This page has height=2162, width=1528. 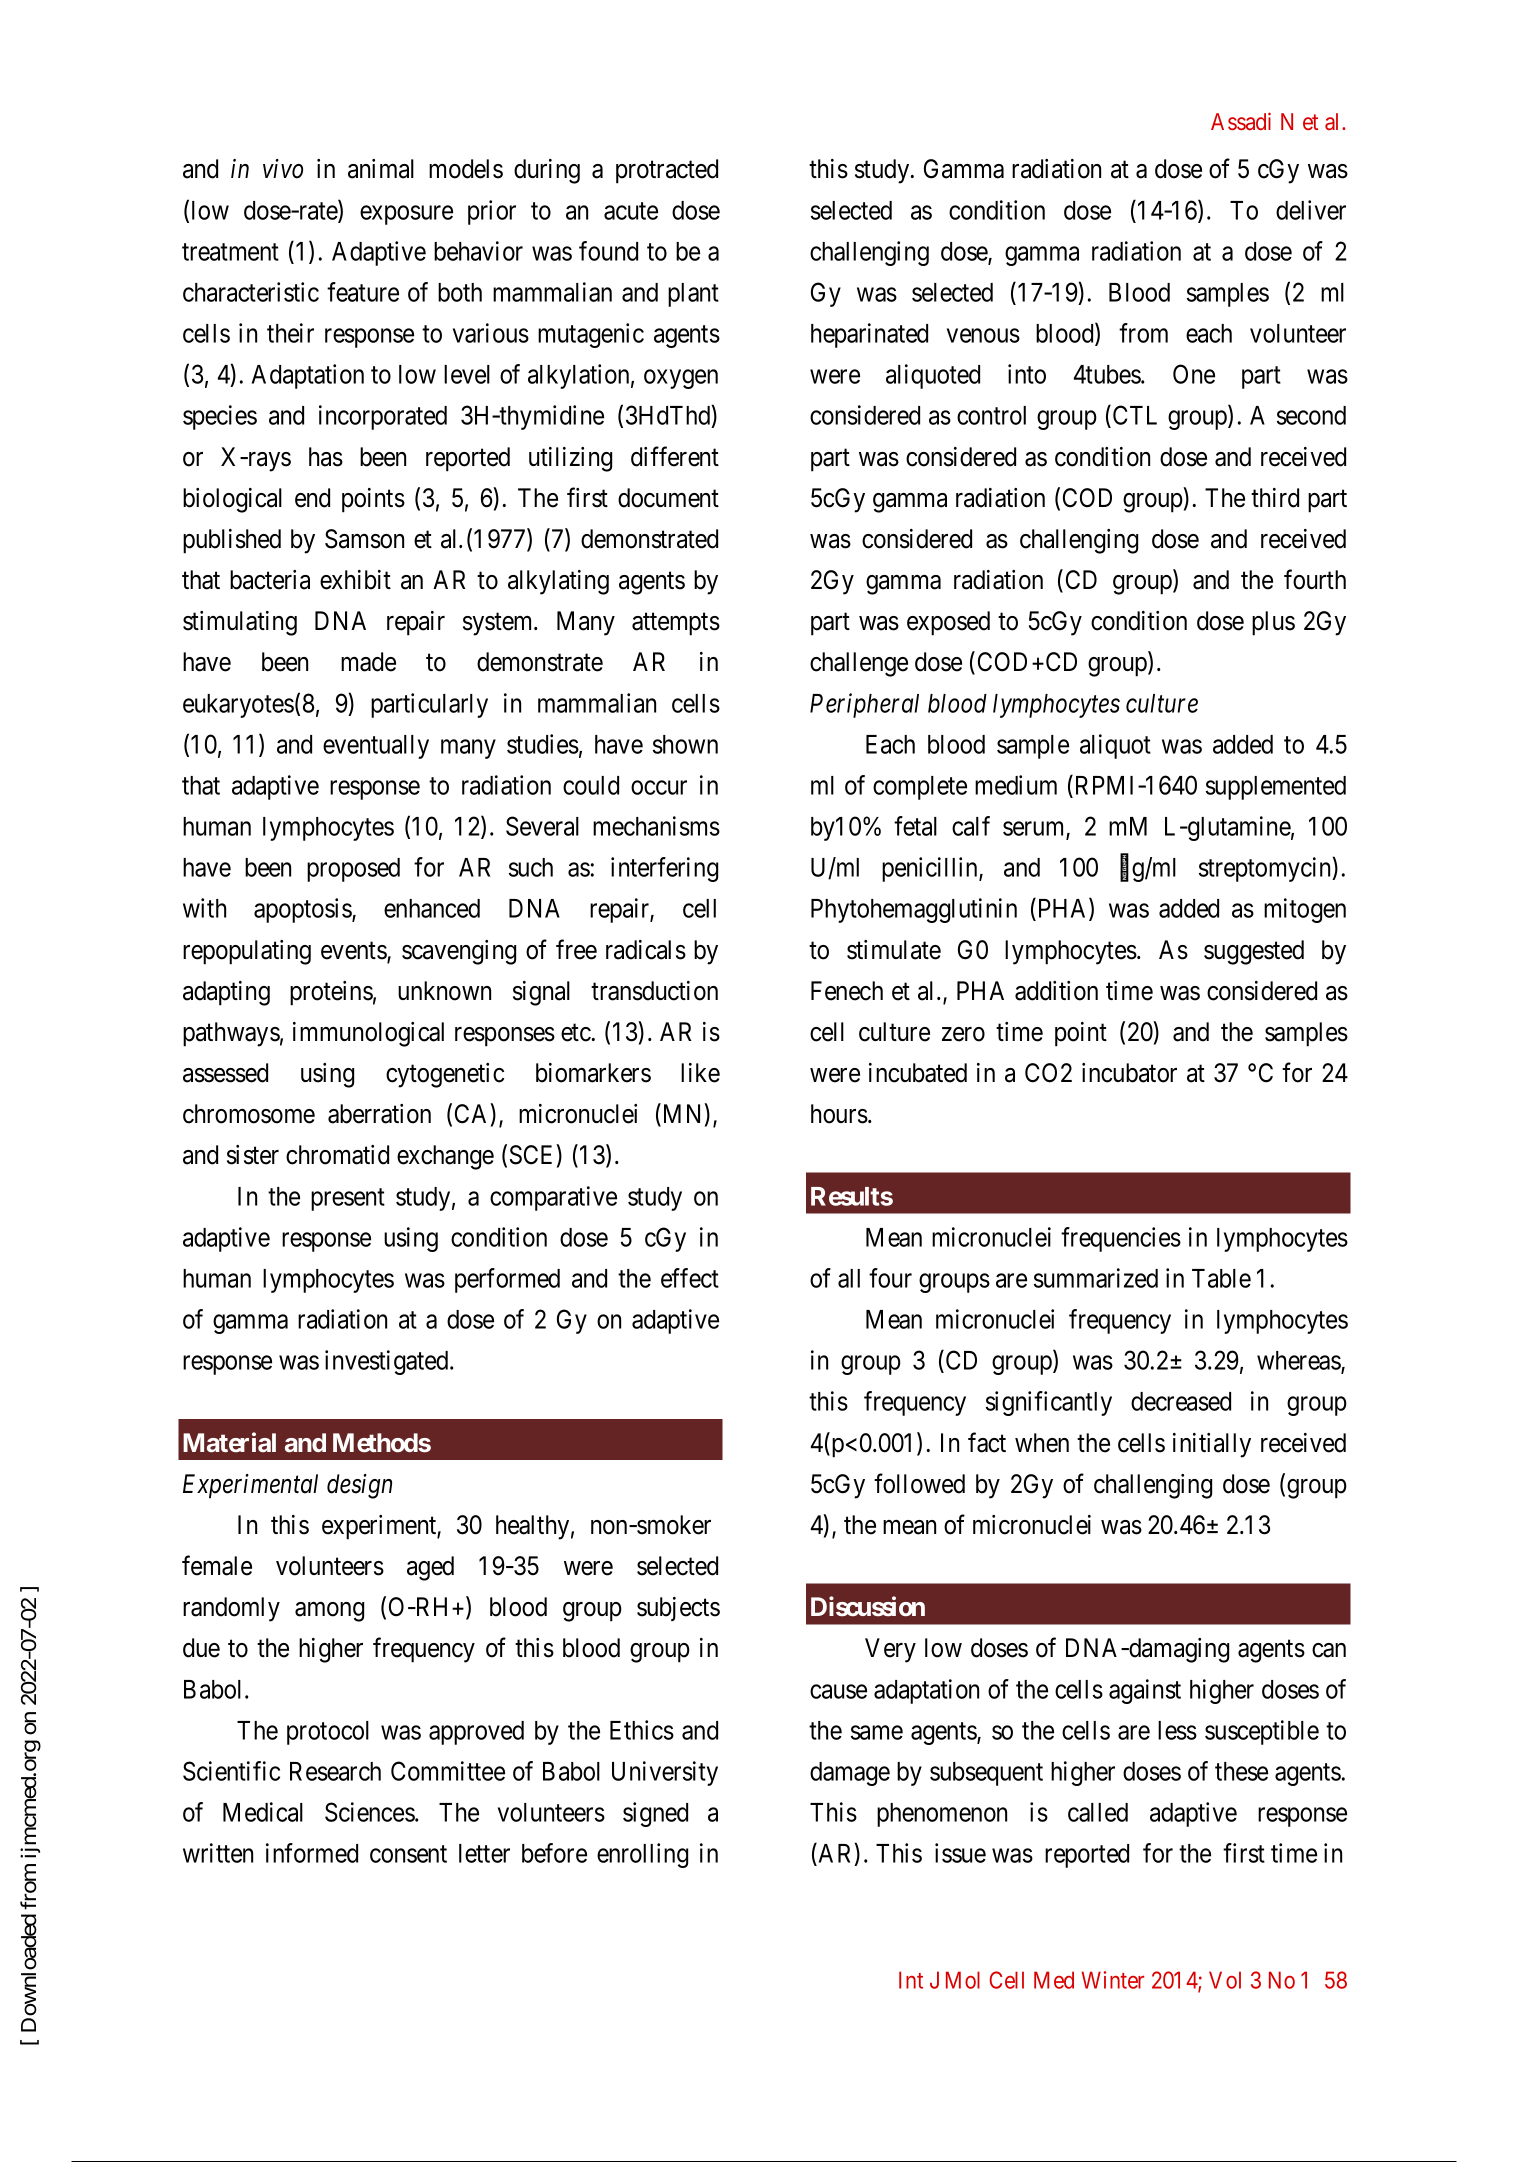 I want to click on incubator, so click(x=1129, y=1073).
